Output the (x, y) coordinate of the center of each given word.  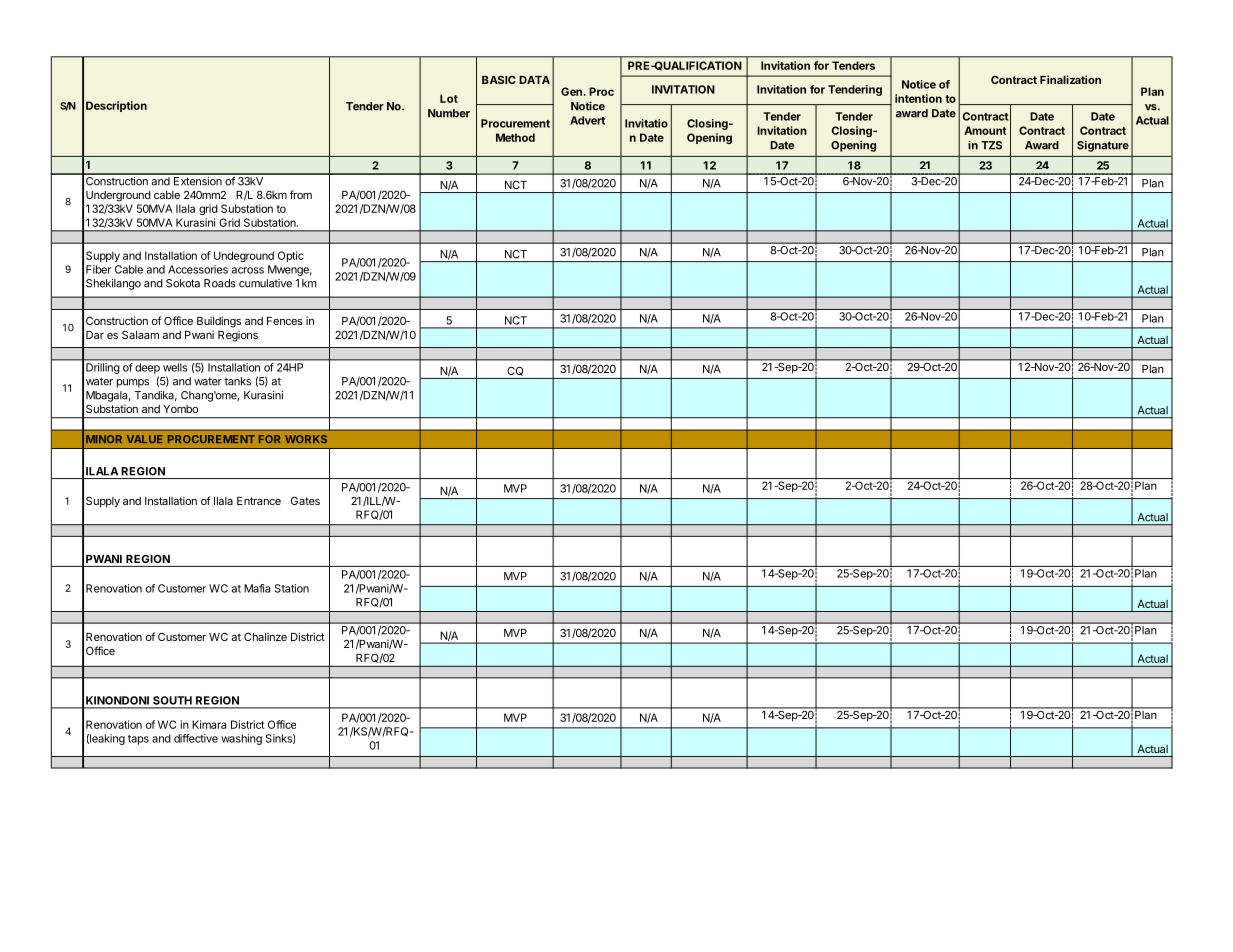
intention (918, 98)
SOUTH (172, 700)
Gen (571, 91)
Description (116, 106)
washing (241, 739)
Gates (305, 500)
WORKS (306, 439)
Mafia (257, 588)
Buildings (219, 322)
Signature (1103, 146)
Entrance (259, 501)
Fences (285, 321)
